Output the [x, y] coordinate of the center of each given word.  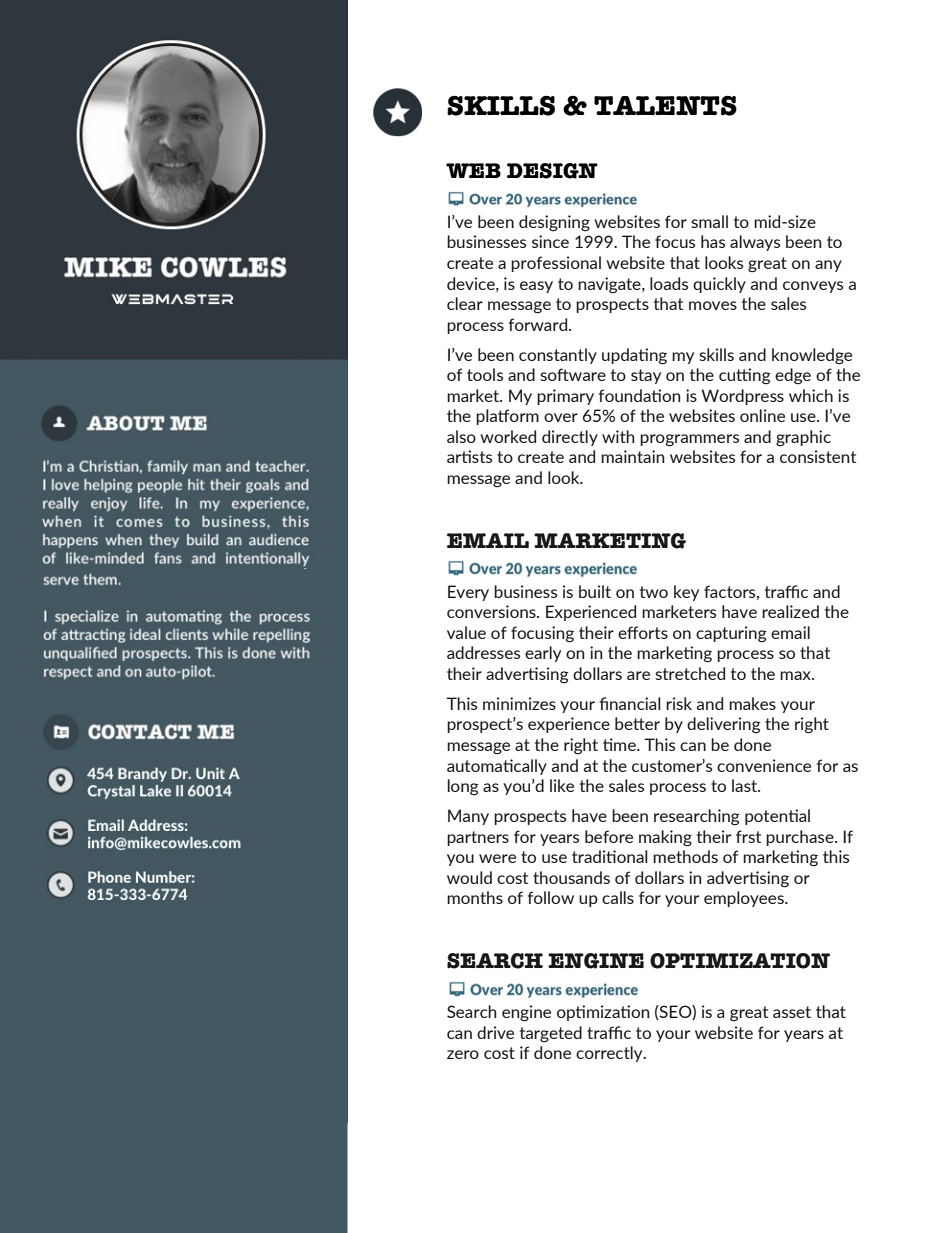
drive [495, 1032]
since [550, 241]
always [755, 243]
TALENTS [665, 105]
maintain [632, 456]
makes [752, 703]
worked [508, 436]
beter [637, 723]
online [762, 415]
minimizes [519, 703]
